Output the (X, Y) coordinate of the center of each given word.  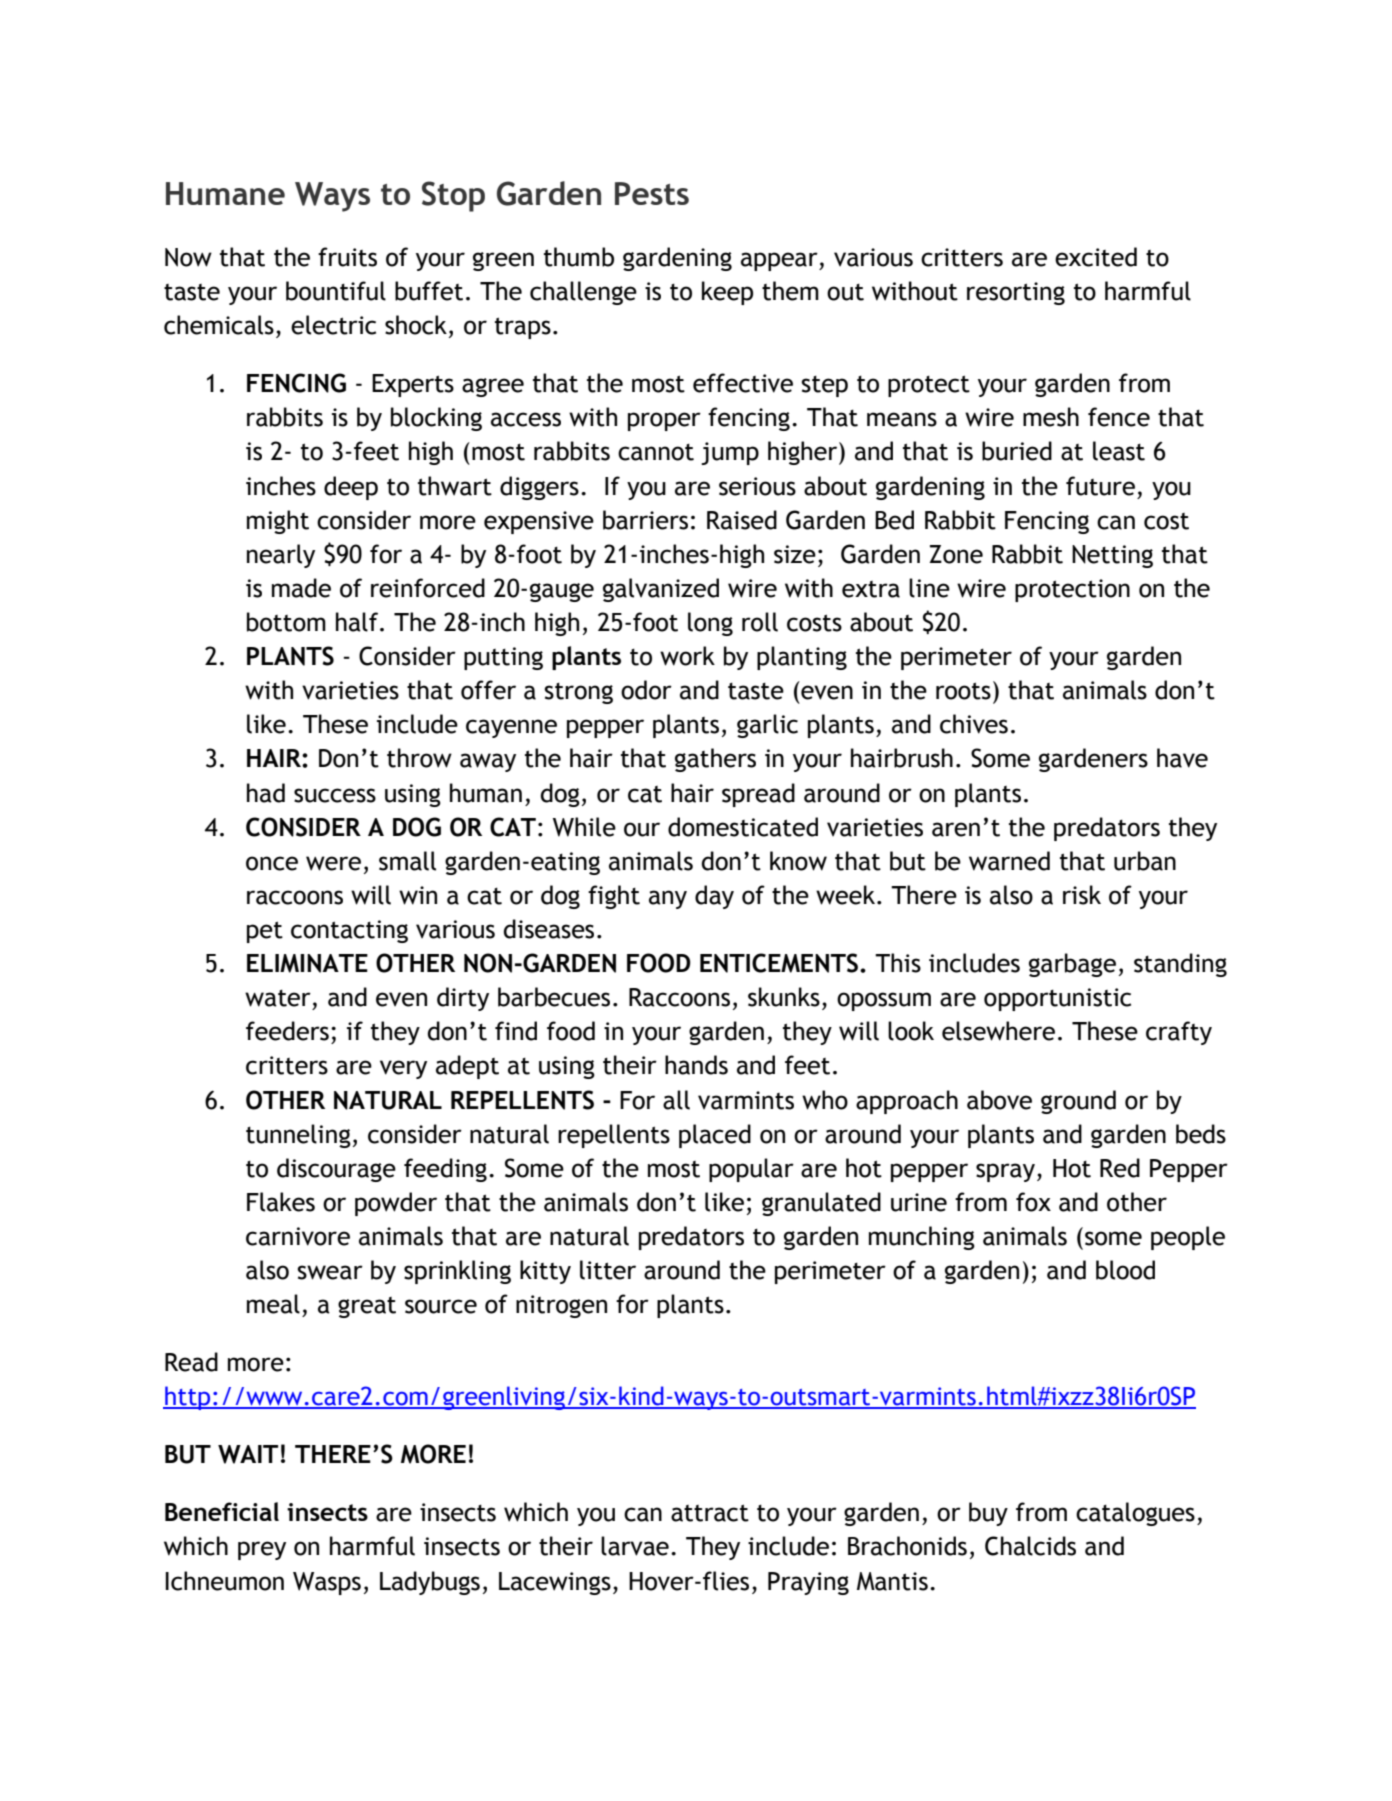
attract (710, 1513)
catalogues (1135, 1514)
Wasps (327, 1583)
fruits (347, 257)
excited (1096, 257)
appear (780, 261)
